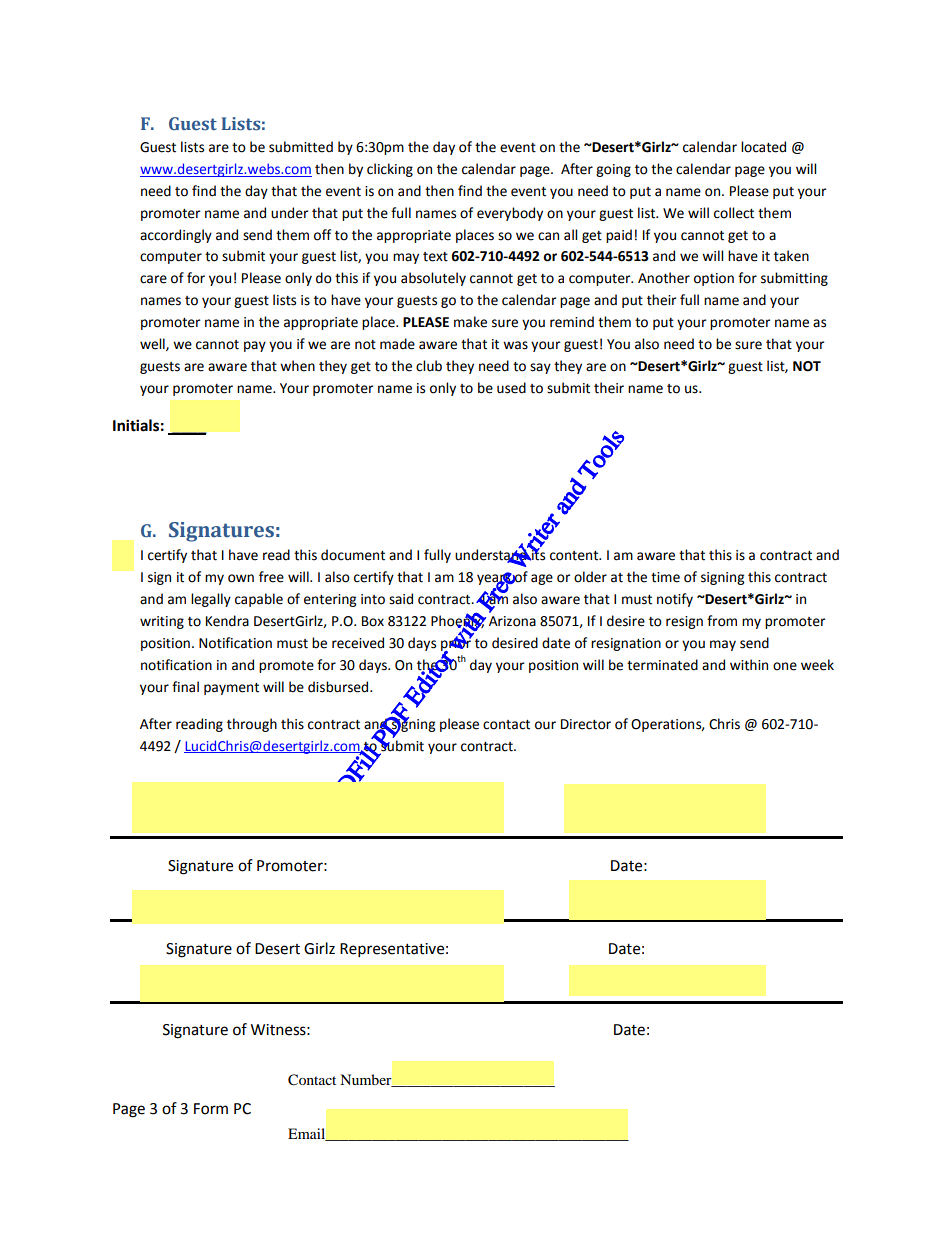 The image size is (952, 1233). I want to click on one, so click(785, 666).
